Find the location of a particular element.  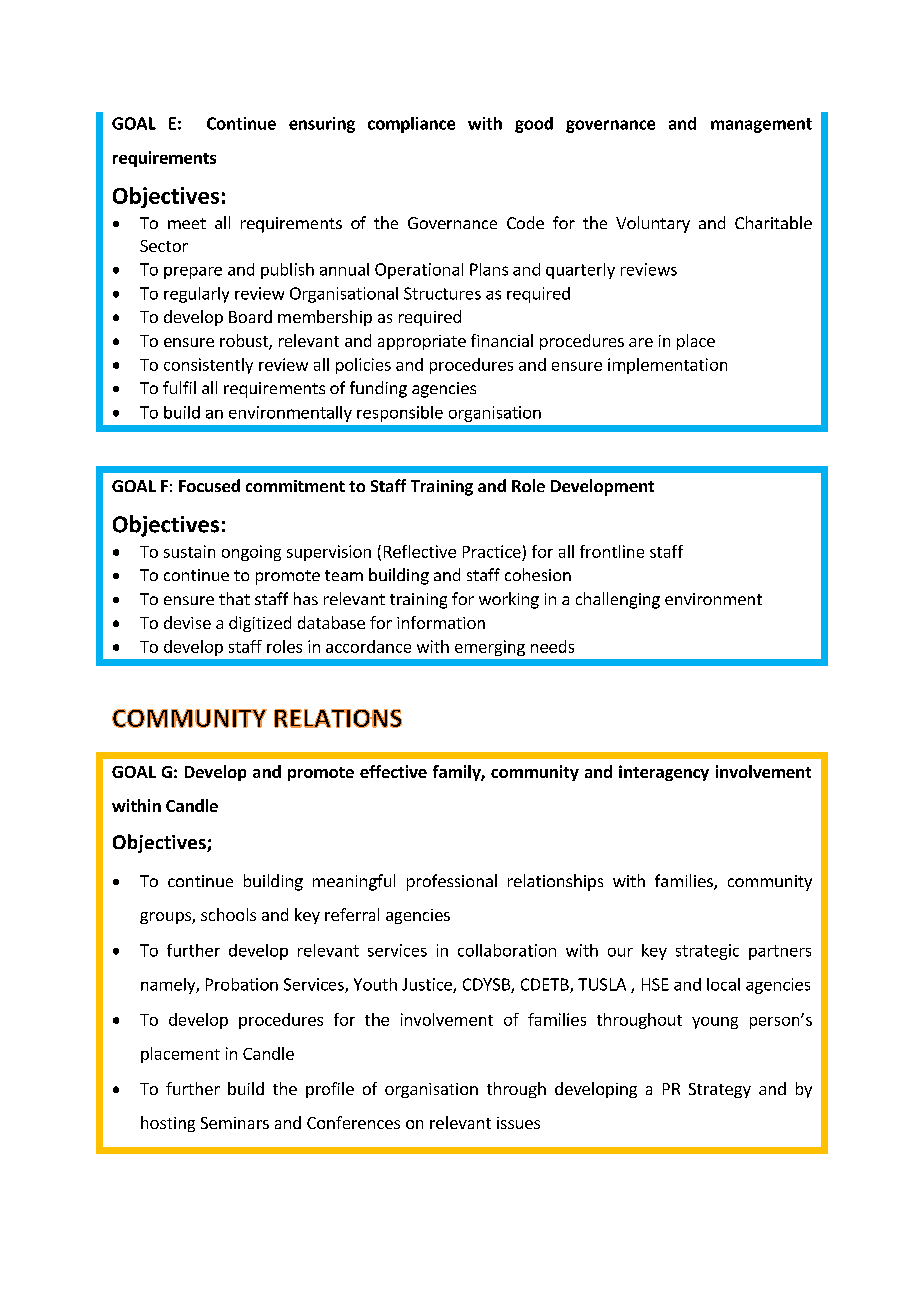

schools is located at coordinates (228, 914).
